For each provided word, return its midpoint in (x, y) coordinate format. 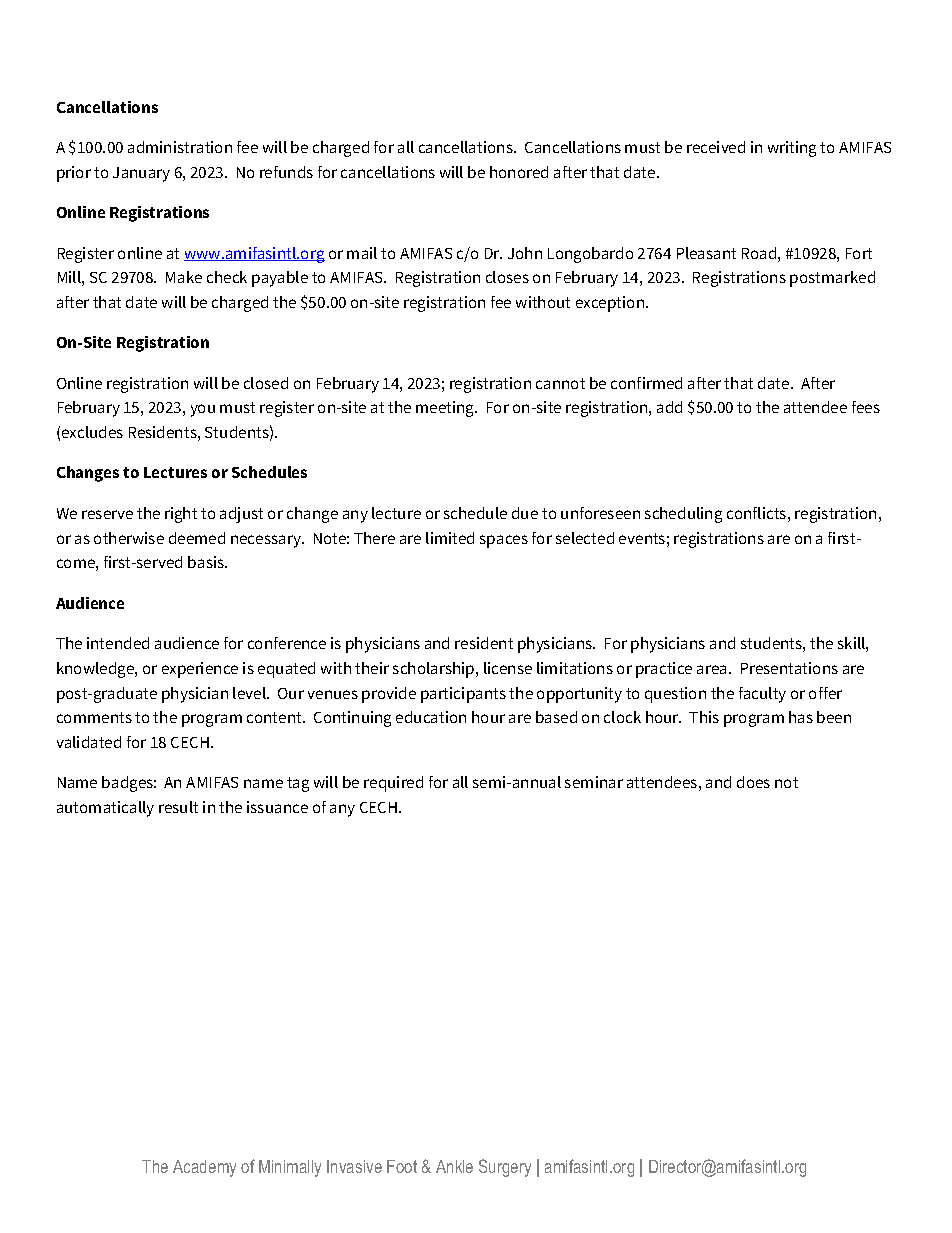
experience (200, 670)
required (393, 784)
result (178, 807)
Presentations (789, 668)
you (203, 410)
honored (519, 172)
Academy (204, 1168)
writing (792, 149)
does (753, 782)
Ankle (454, 1166)
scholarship (435, 670)
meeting (446, 409)
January (141, 174)
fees (866, 407)
